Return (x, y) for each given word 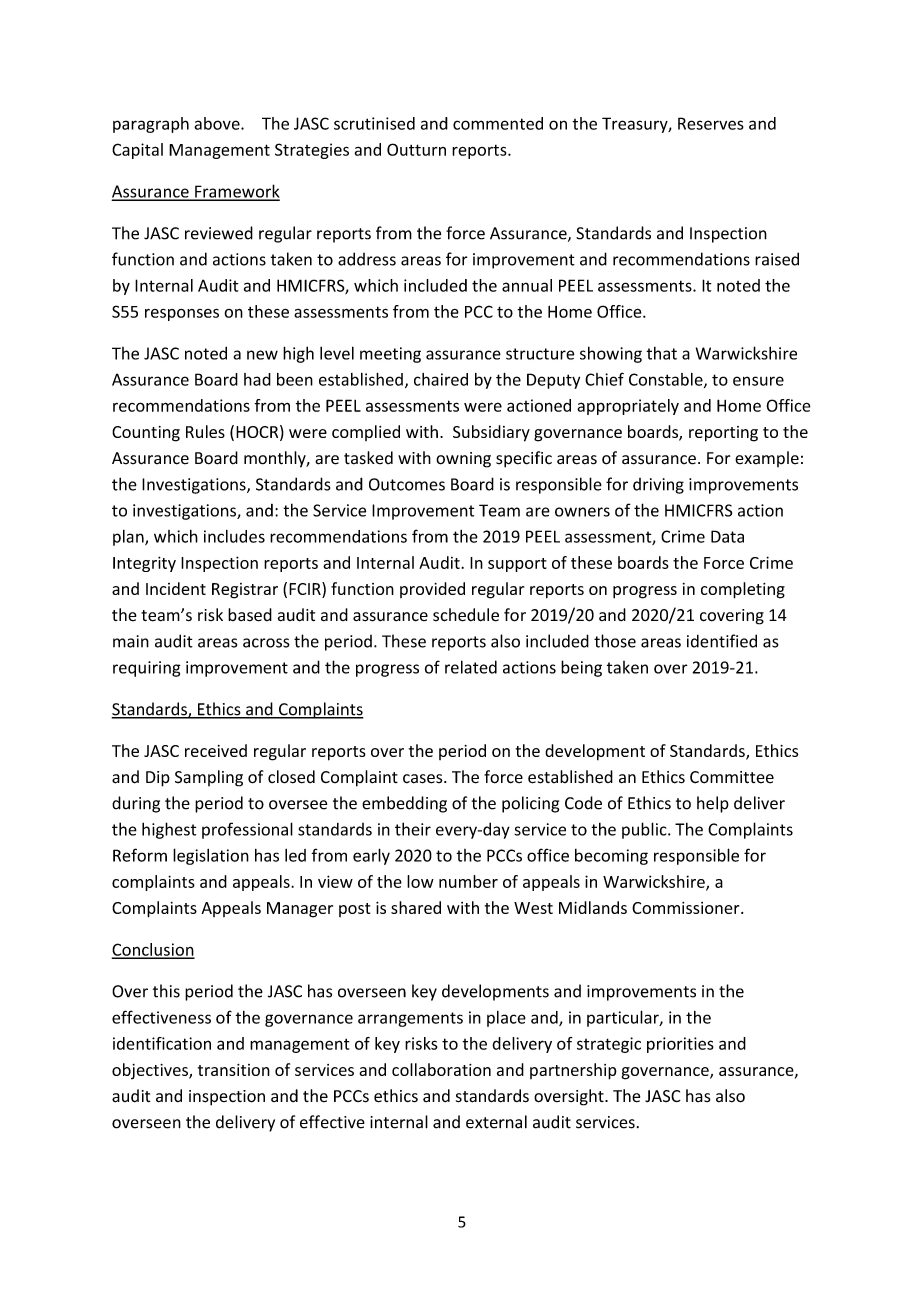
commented (498, 123)
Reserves (711, 123)
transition (234, 1070)
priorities (680, 1045)
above (218, 123)
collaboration (441, 1069)
